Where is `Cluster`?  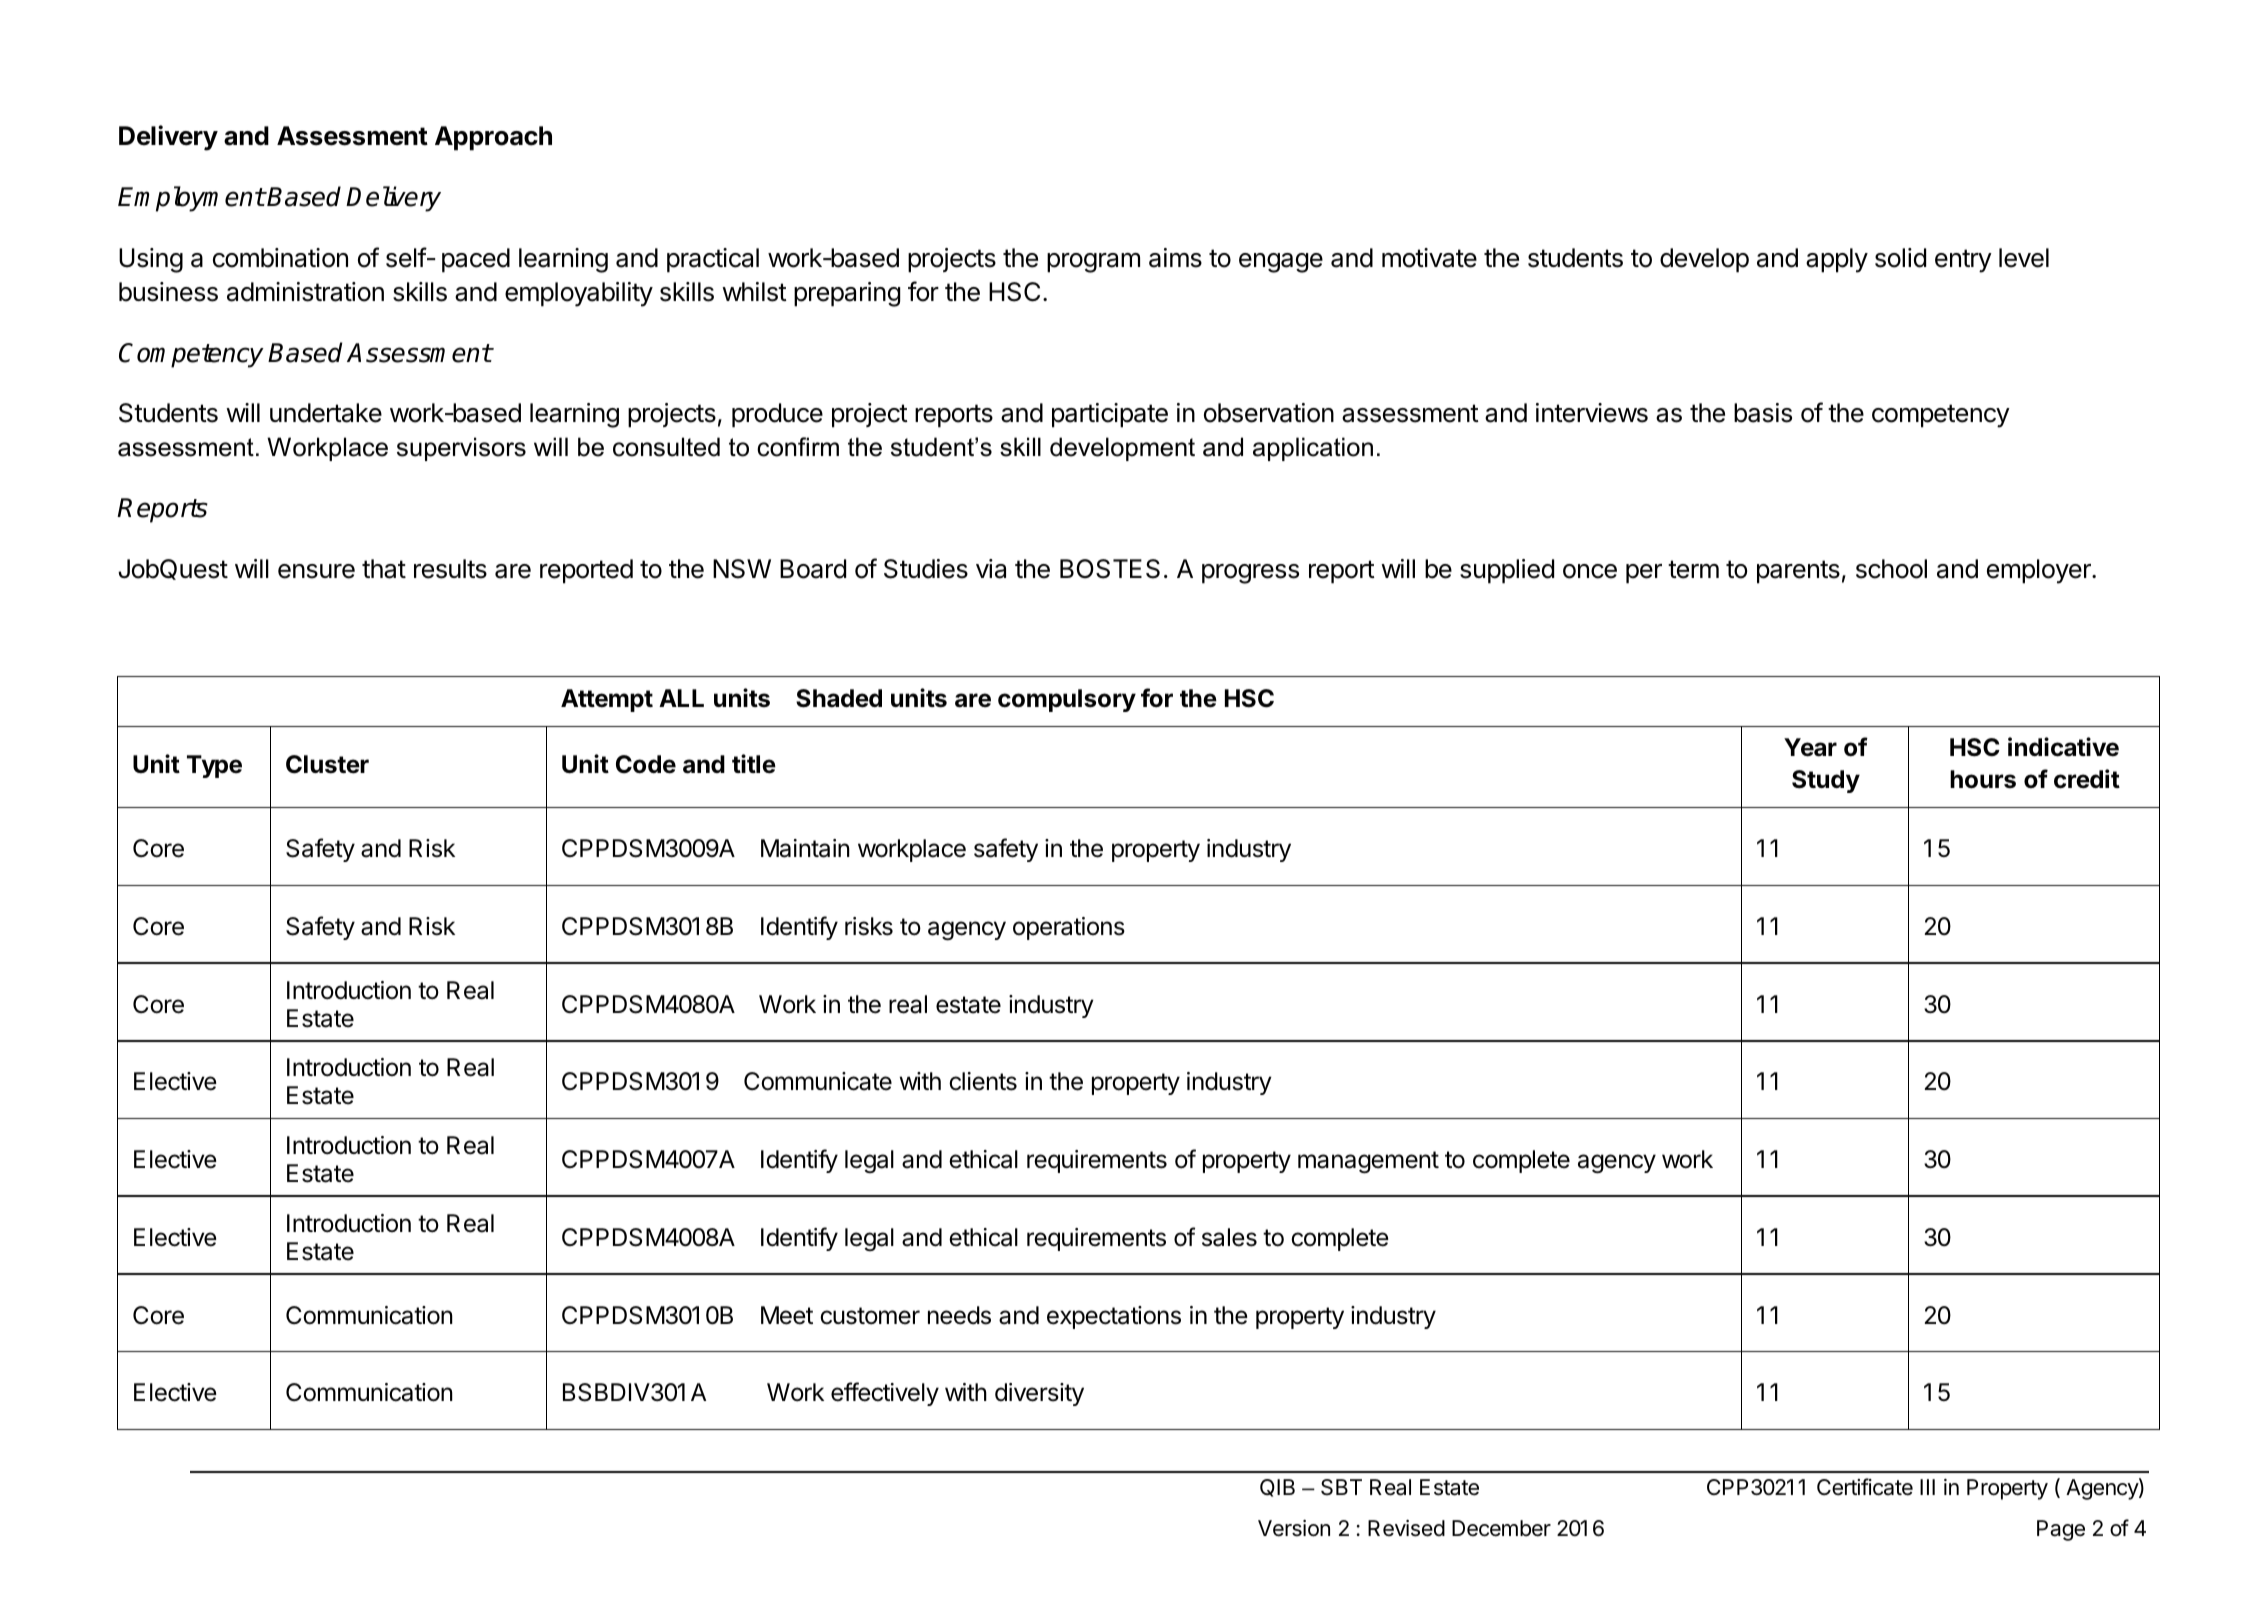 Cluster is located at coordinates (327, 764).
